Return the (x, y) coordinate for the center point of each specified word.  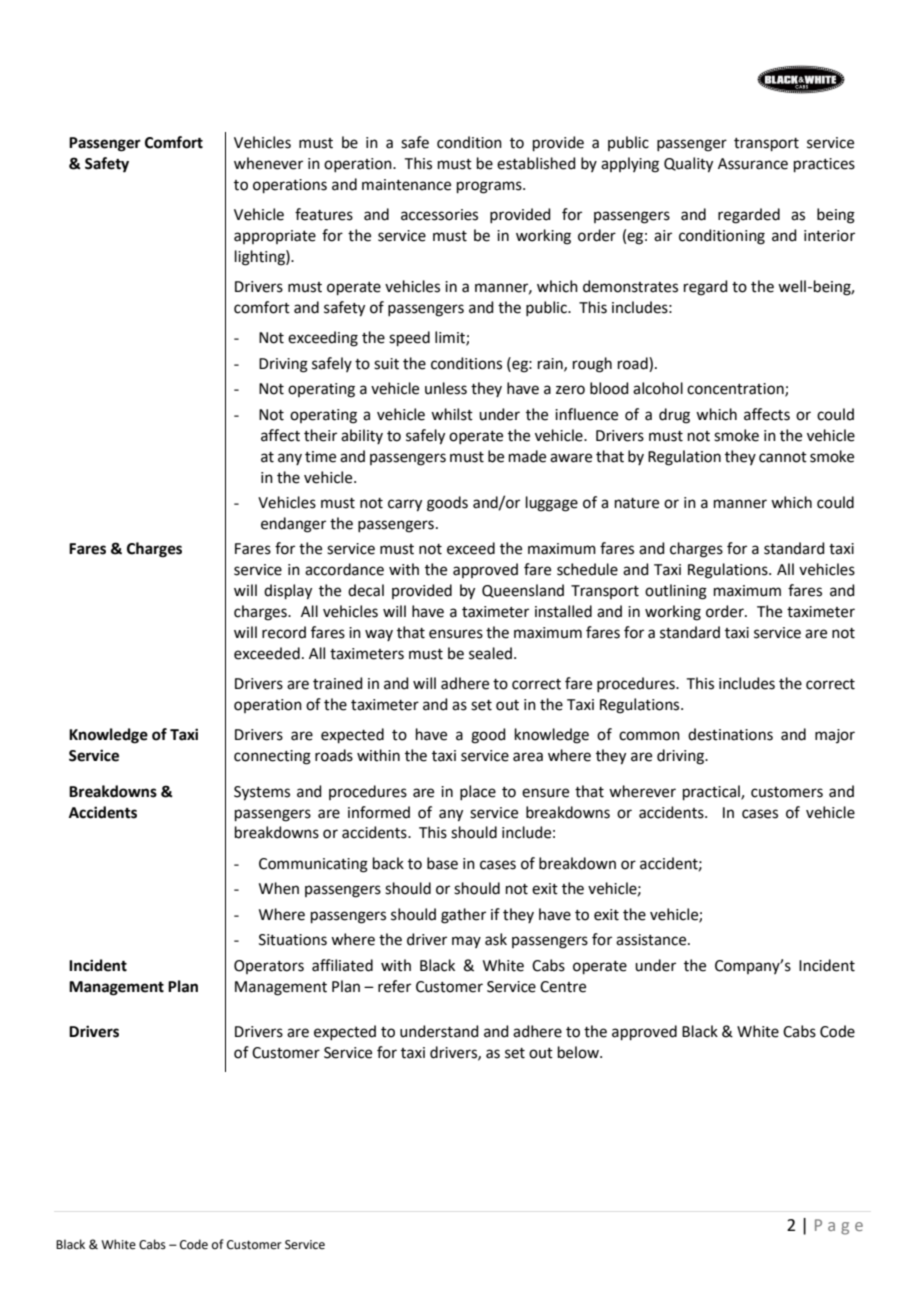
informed (379, 812)
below (579, 1052)
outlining (676, 592)
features (324, 214)
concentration (736, 390)
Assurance (753, 164)
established (536, 163)
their (320, 435)
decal (366, 590)
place (478, 792)
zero (570, 390)
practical (712, 792)
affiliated (342, 965)
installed (563, 611)
